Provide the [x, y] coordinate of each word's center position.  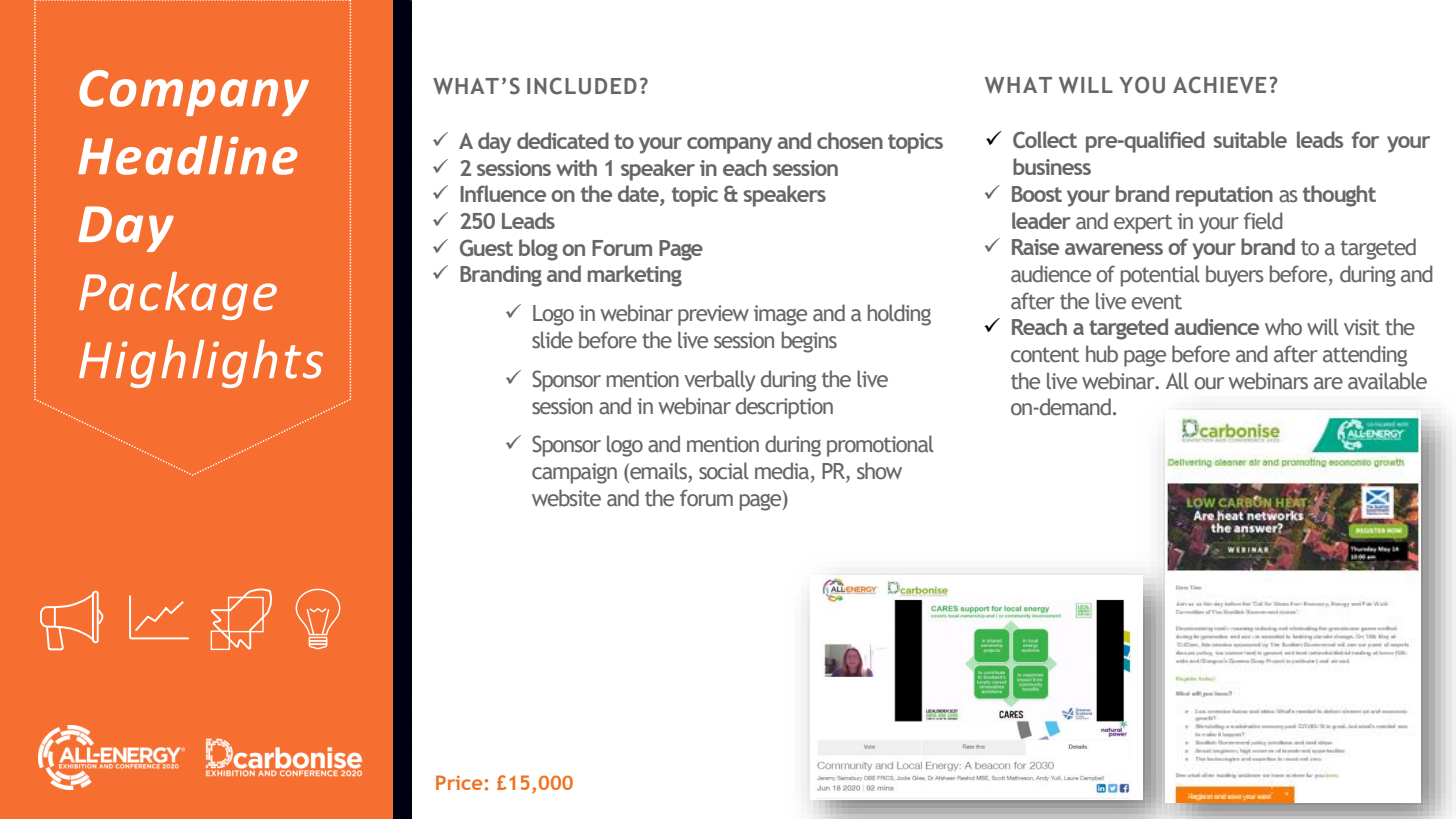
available [1387, 381]
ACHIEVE [1219, 85]
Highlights [201, 364]
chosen [850, 140]
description [784, 408]
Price [459, 782]
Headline [187, 155]
